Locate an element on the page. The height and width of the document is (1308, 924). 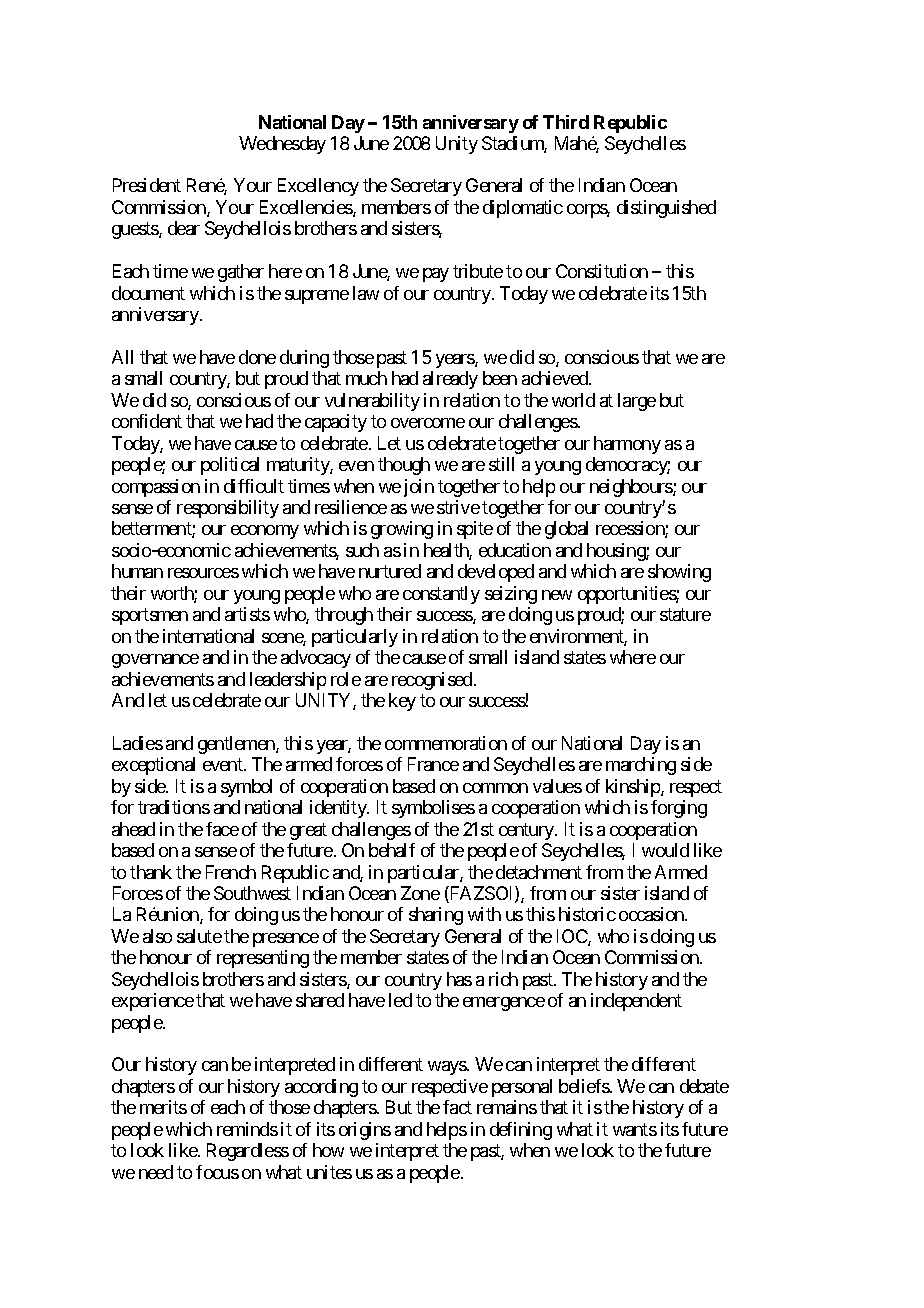
distinguished is located at coordinates (666, 209).
